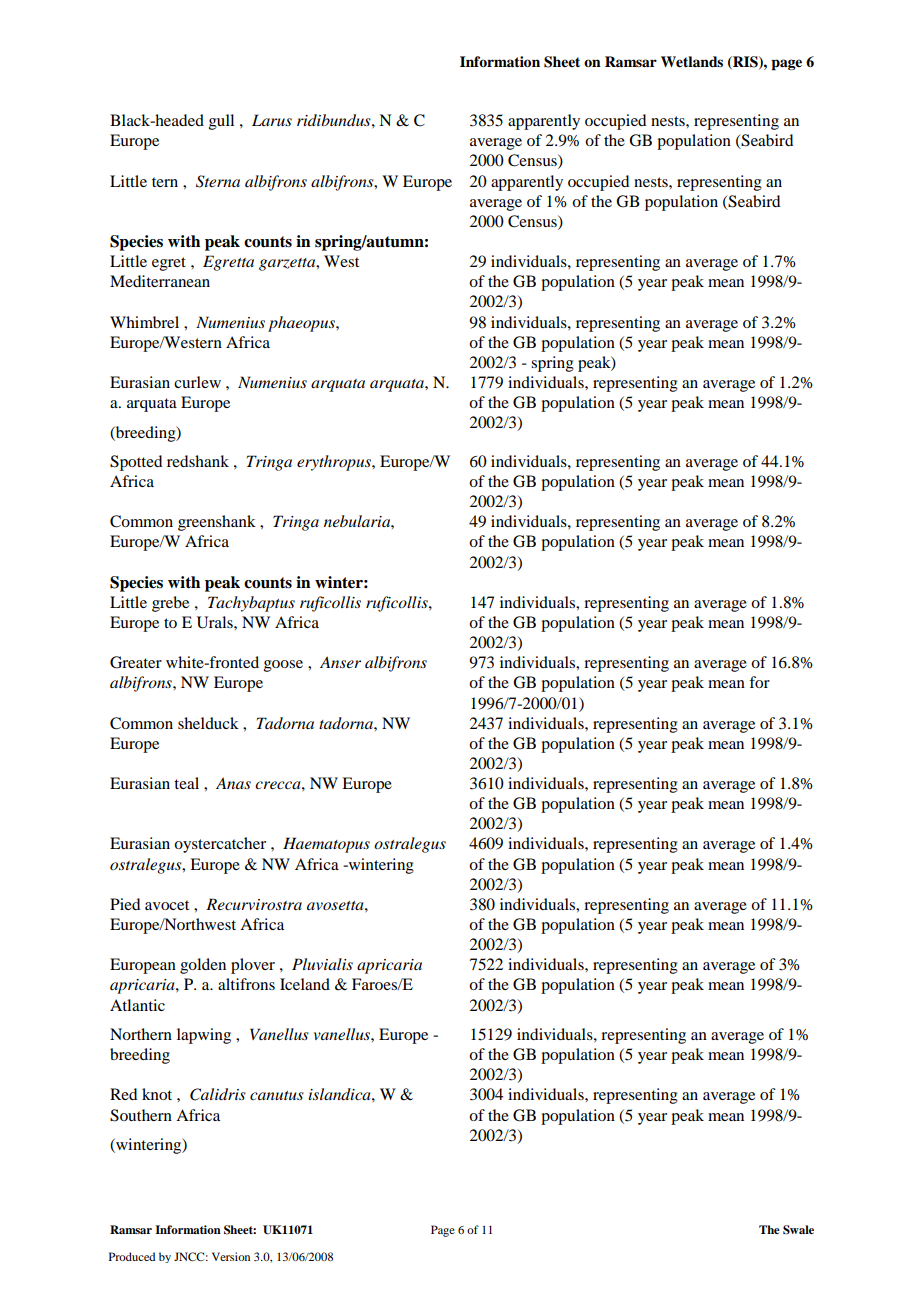 This screenshot has width=924, height=1308. I want to click on gull, so click(221, 122).
